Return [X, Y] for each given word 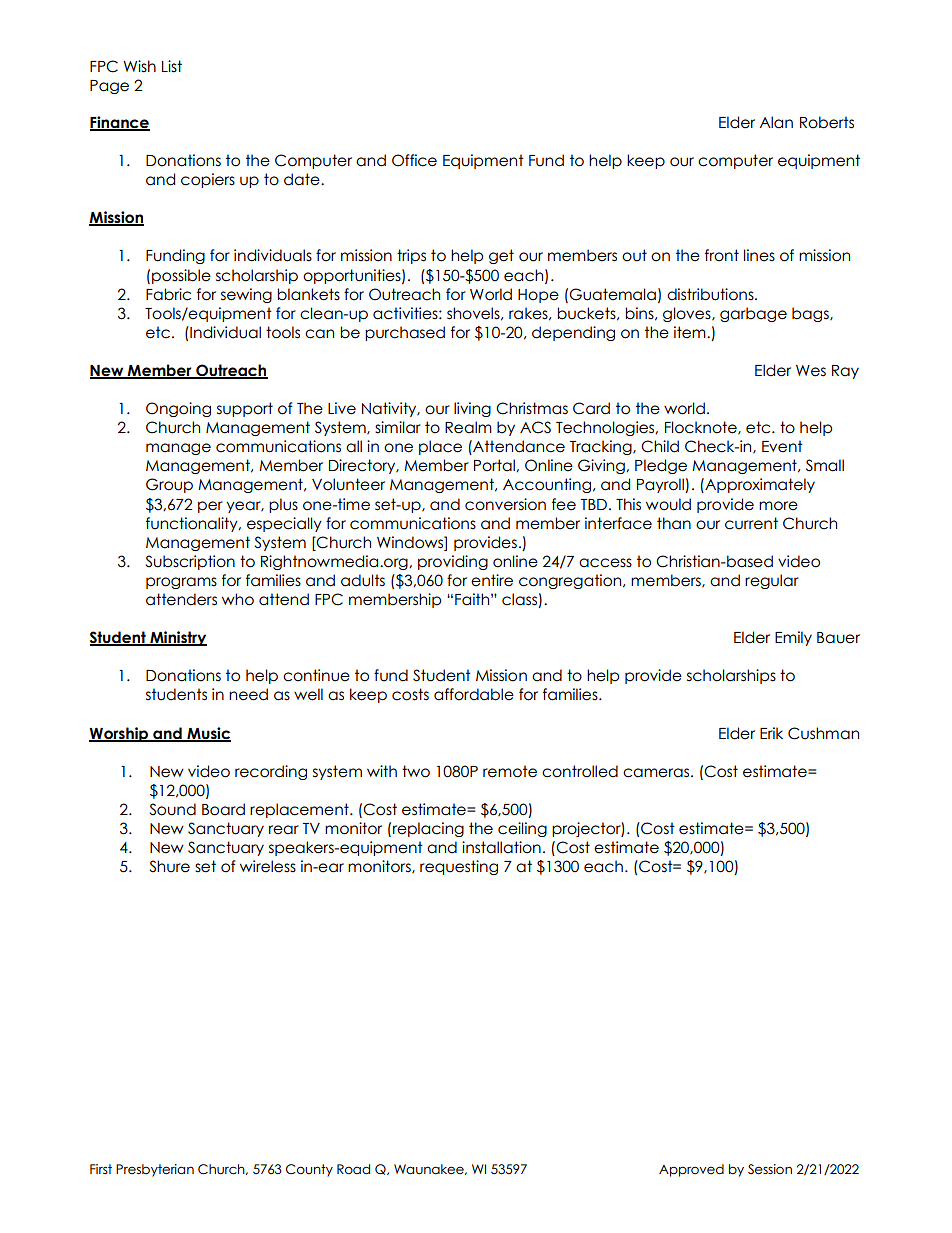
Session [770, 1169]
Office [414, 160]
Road [353, 1169]
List [172, 66]
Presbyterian [155, 1170]
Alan [776, 122]
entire [492, 580]
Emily [793, 638]
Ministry [177, 638]
